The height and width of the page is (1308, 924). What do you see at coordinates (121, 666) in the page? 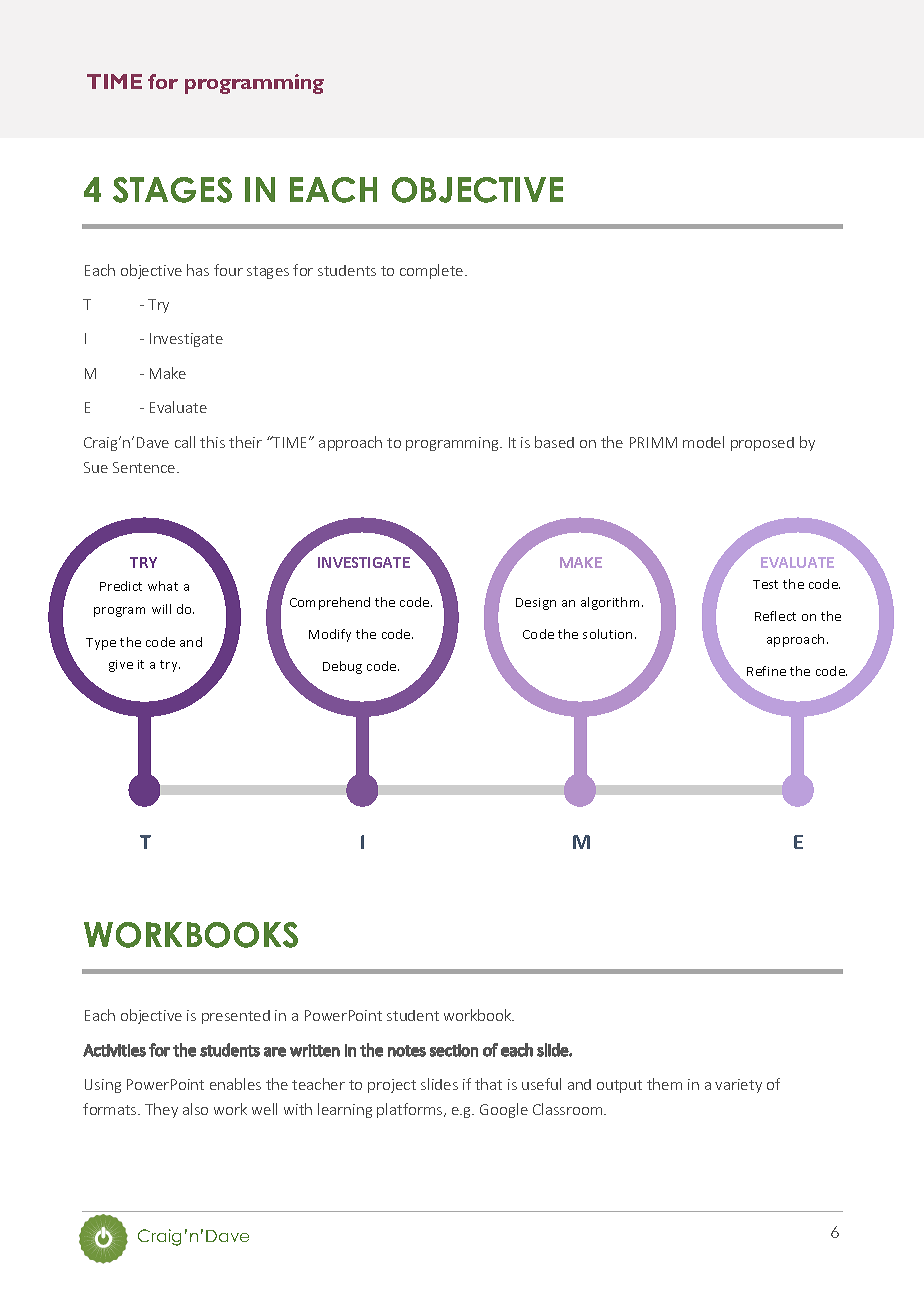
I see `give` at bounding box center [121, 666].
